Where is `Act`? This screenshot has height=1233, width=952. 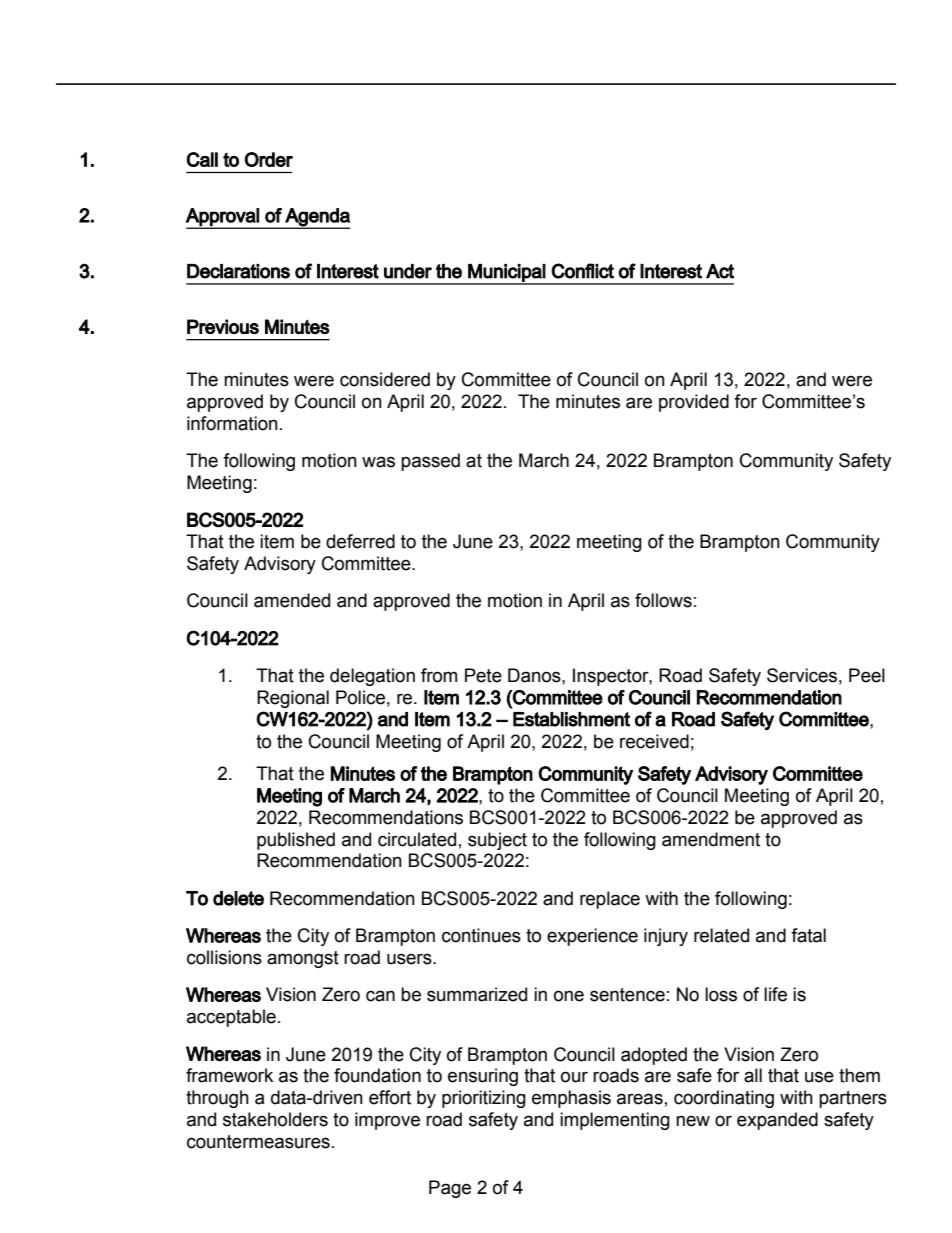
Act is located at coordinates (720, 271).
